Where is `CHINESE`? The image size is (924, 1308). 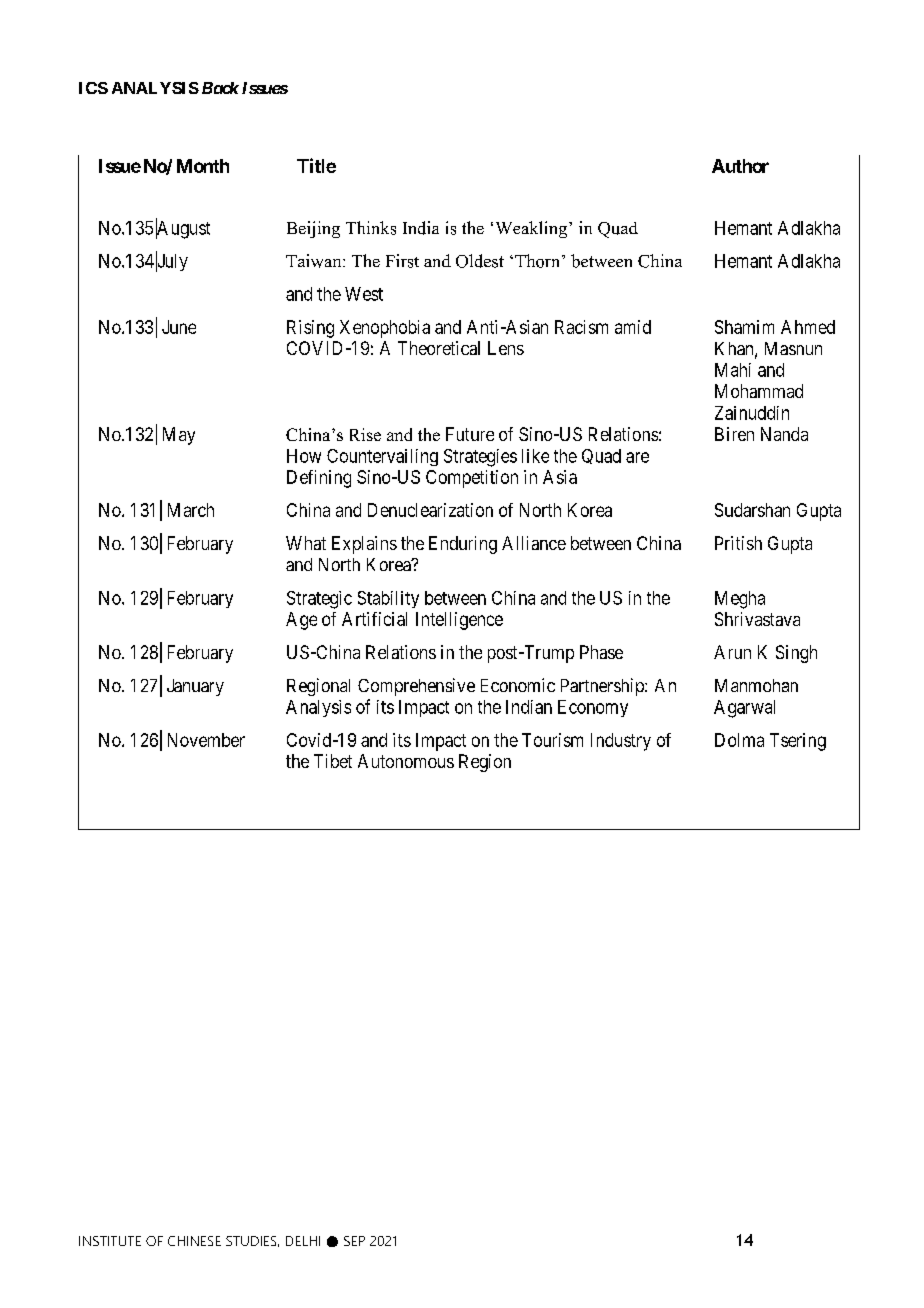 CHINESE is located at coordinates (194, 1241).
